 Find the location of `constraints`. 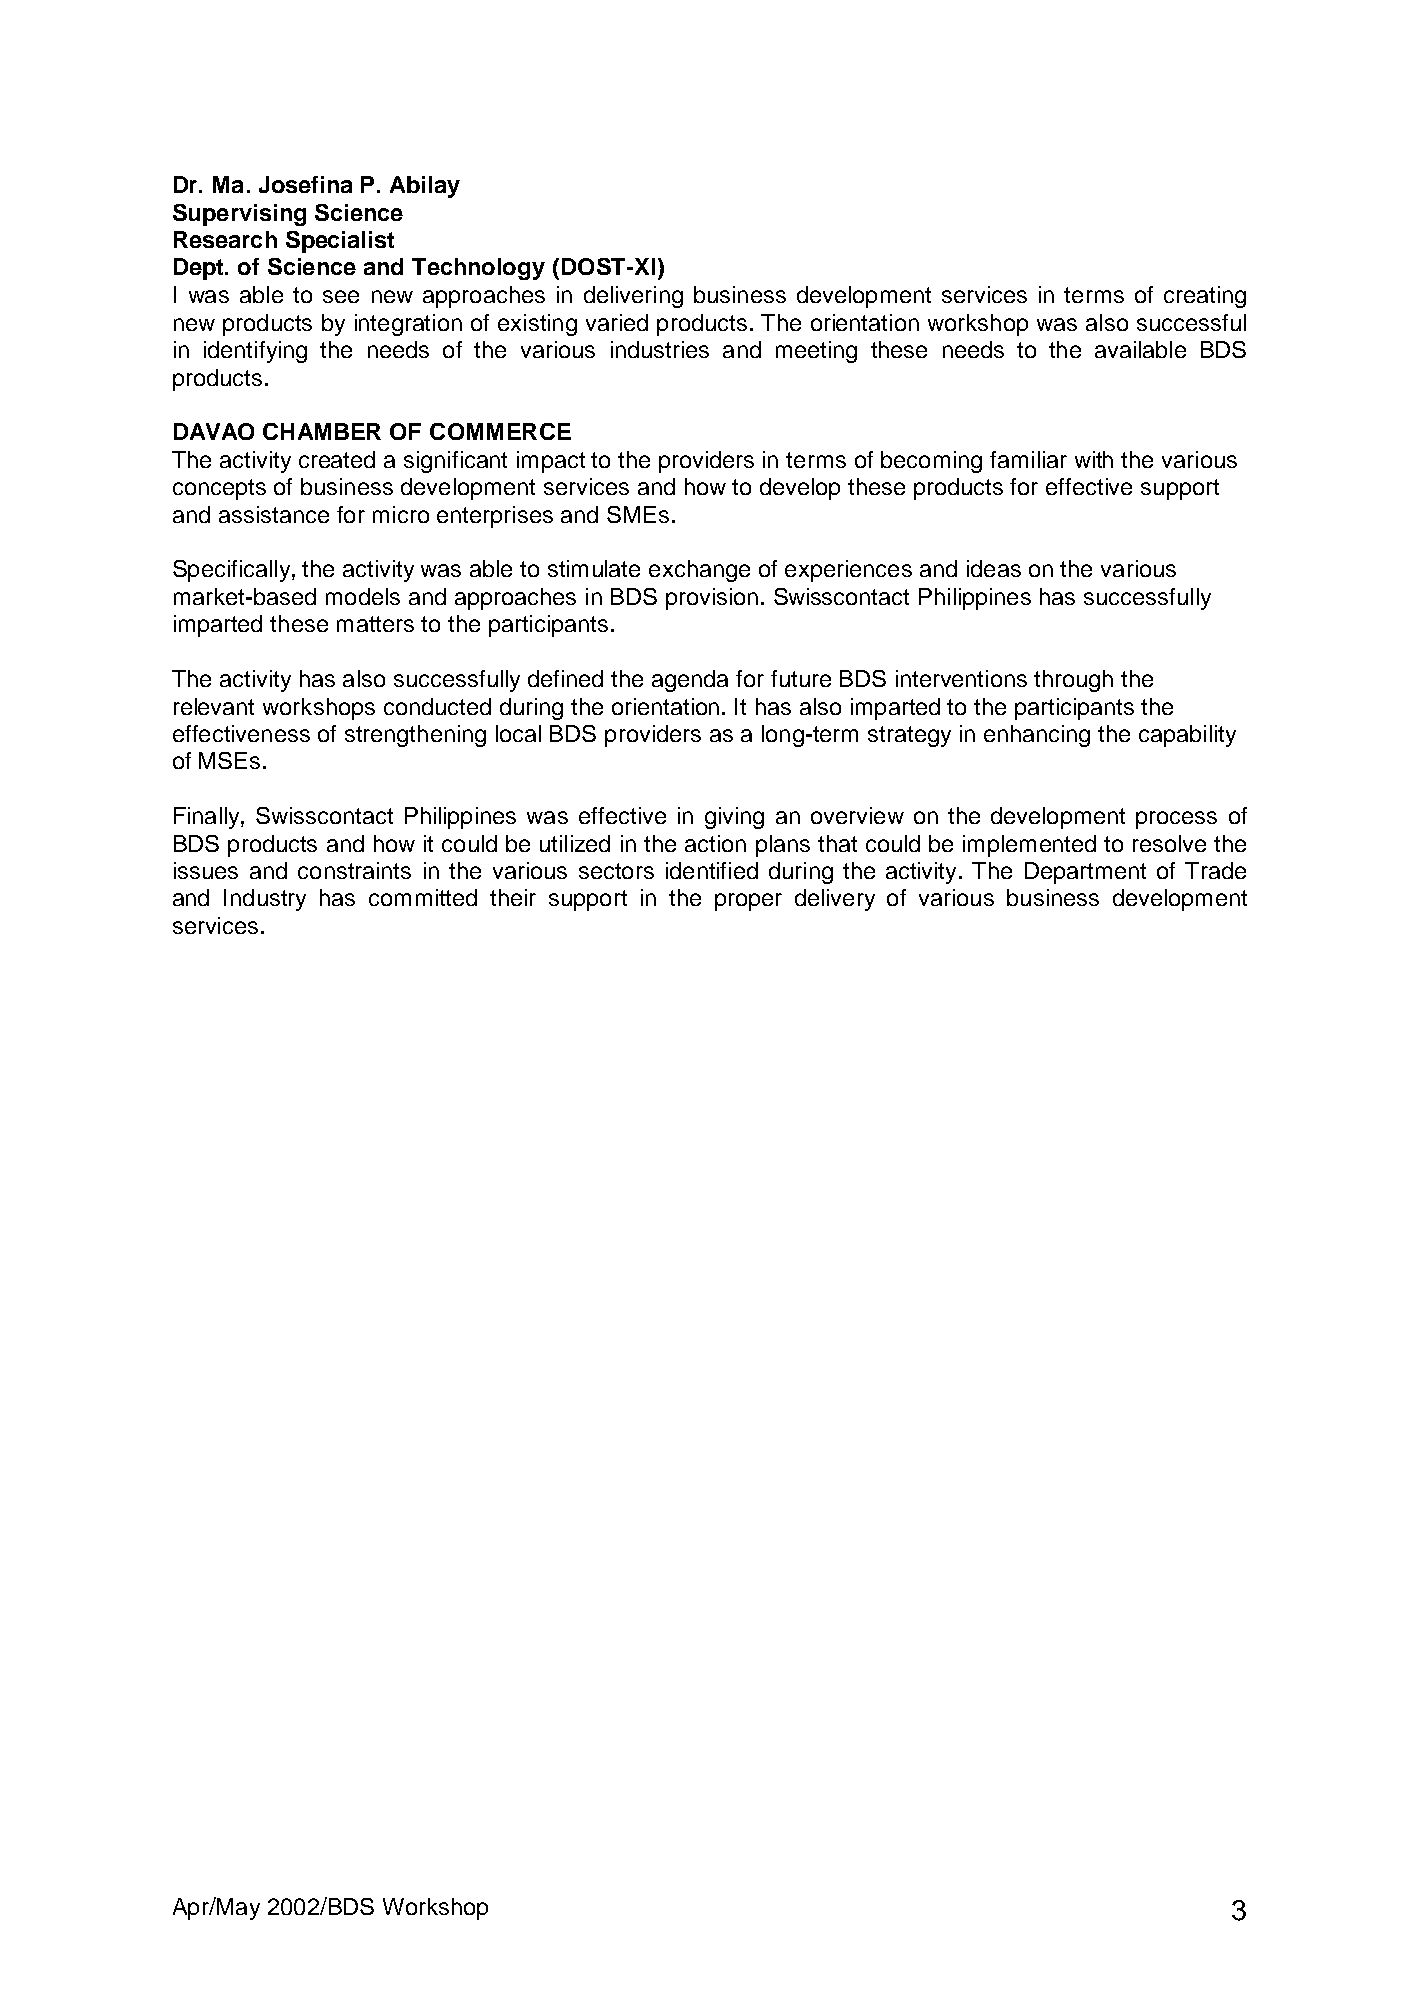

constraints is located at coordinates (354, 870).
